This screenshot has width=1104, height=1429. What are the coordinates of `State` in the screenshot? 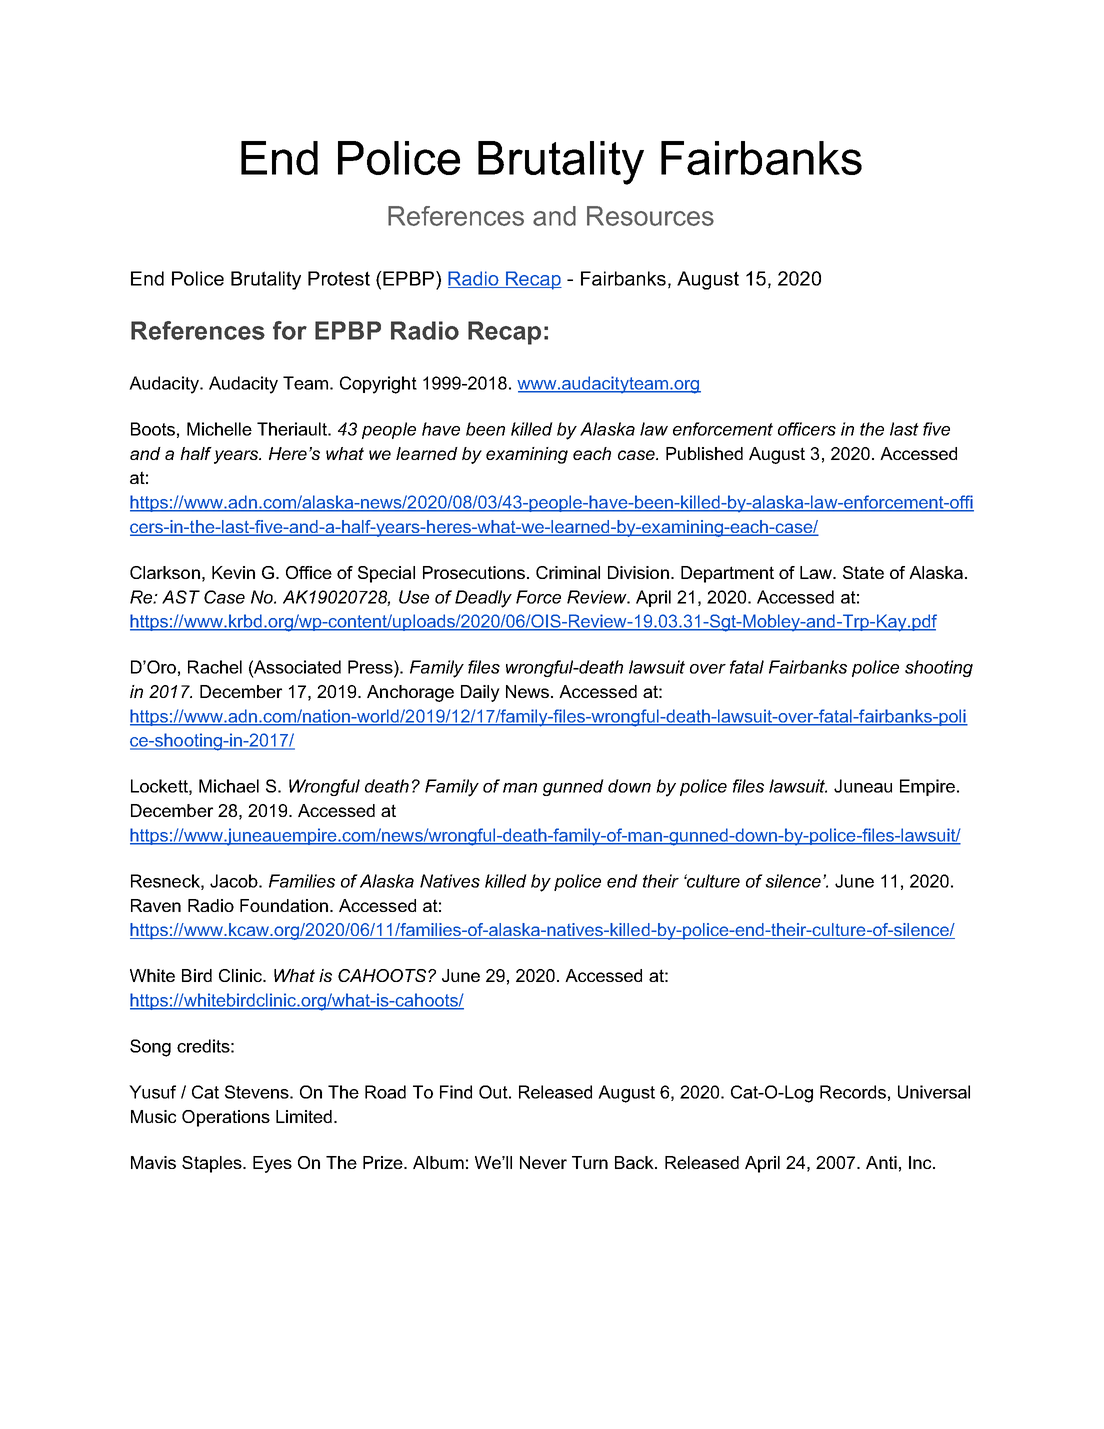 It's located at (863, 572).
